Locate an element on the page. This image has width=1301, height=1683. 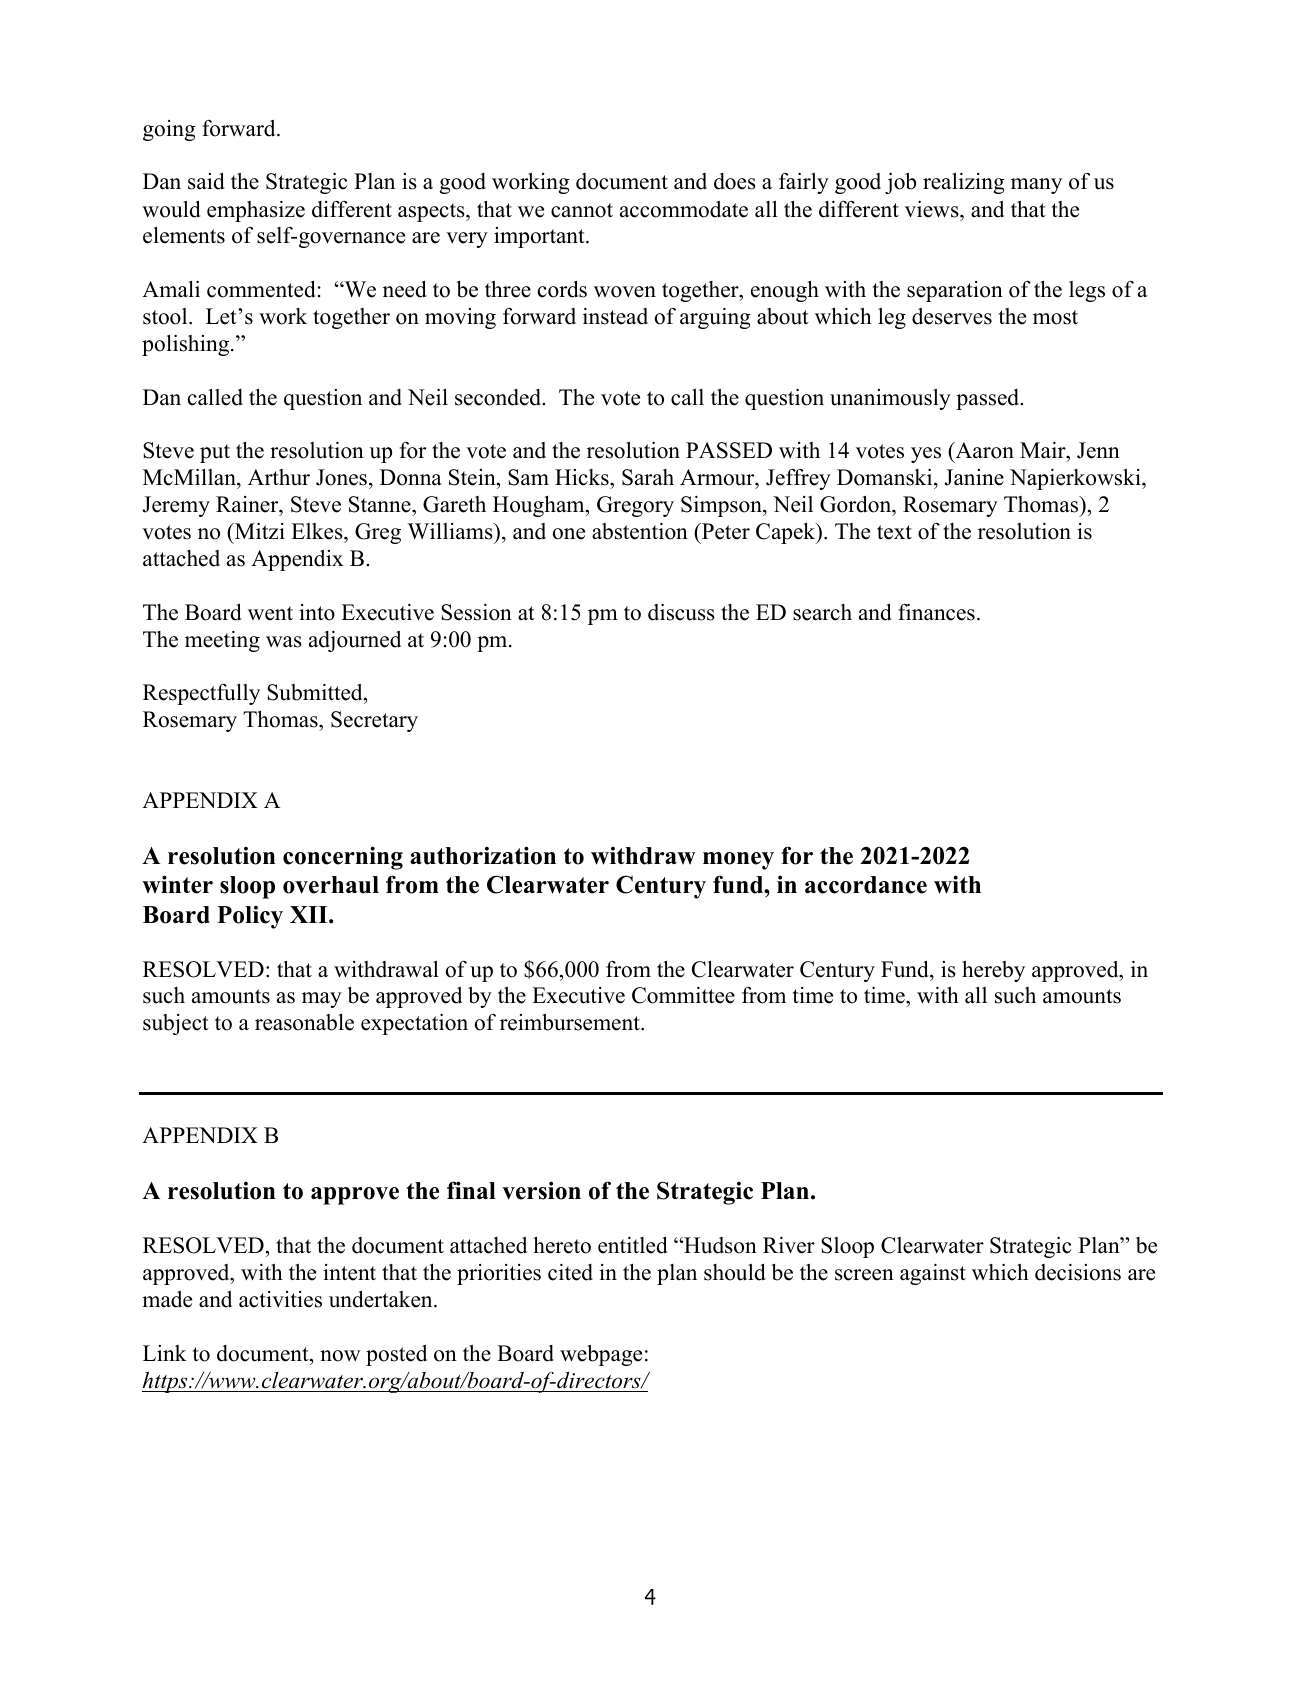
activities is located at coordinates (280, 1299).
